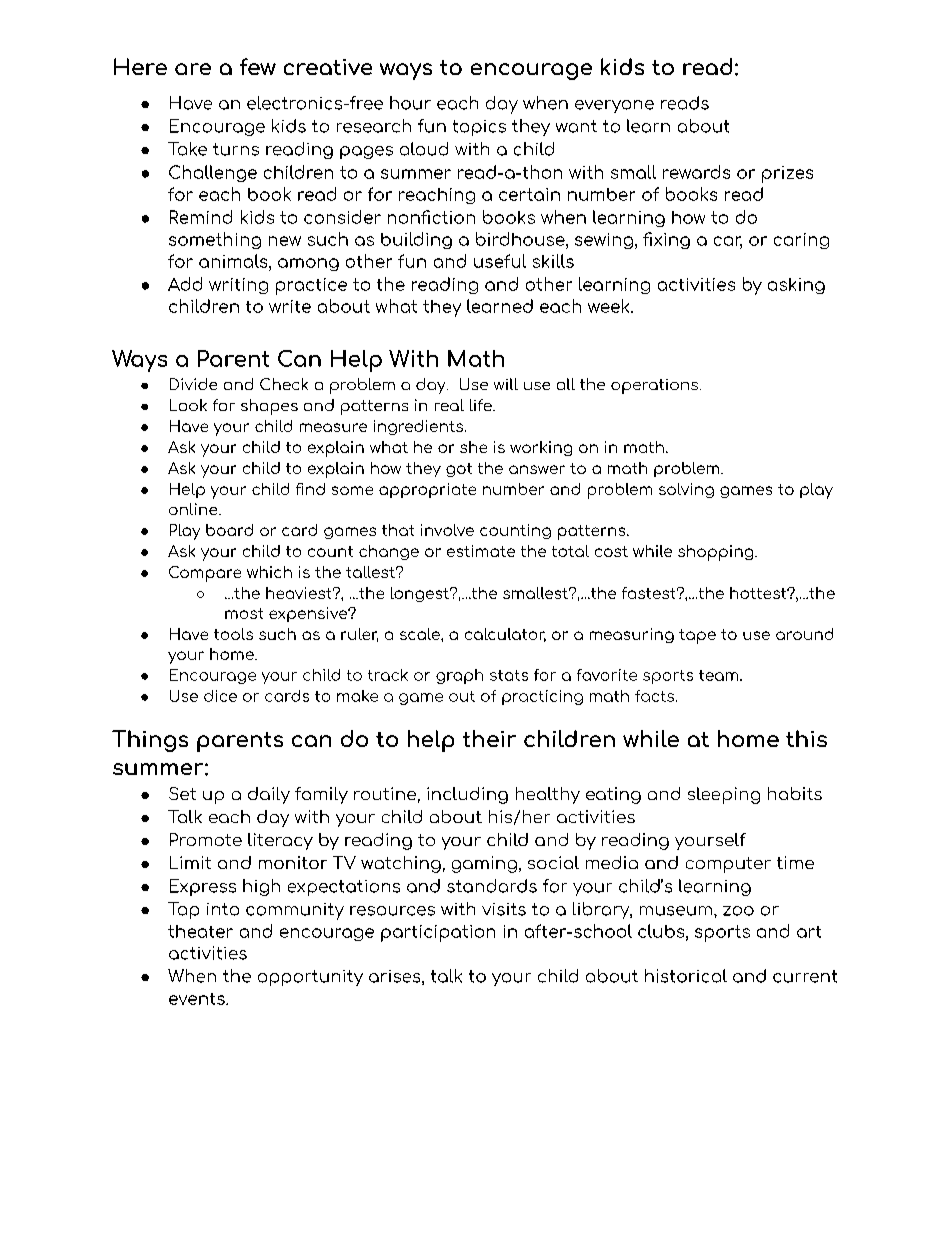  I want to click on few, so click(258, 66).
